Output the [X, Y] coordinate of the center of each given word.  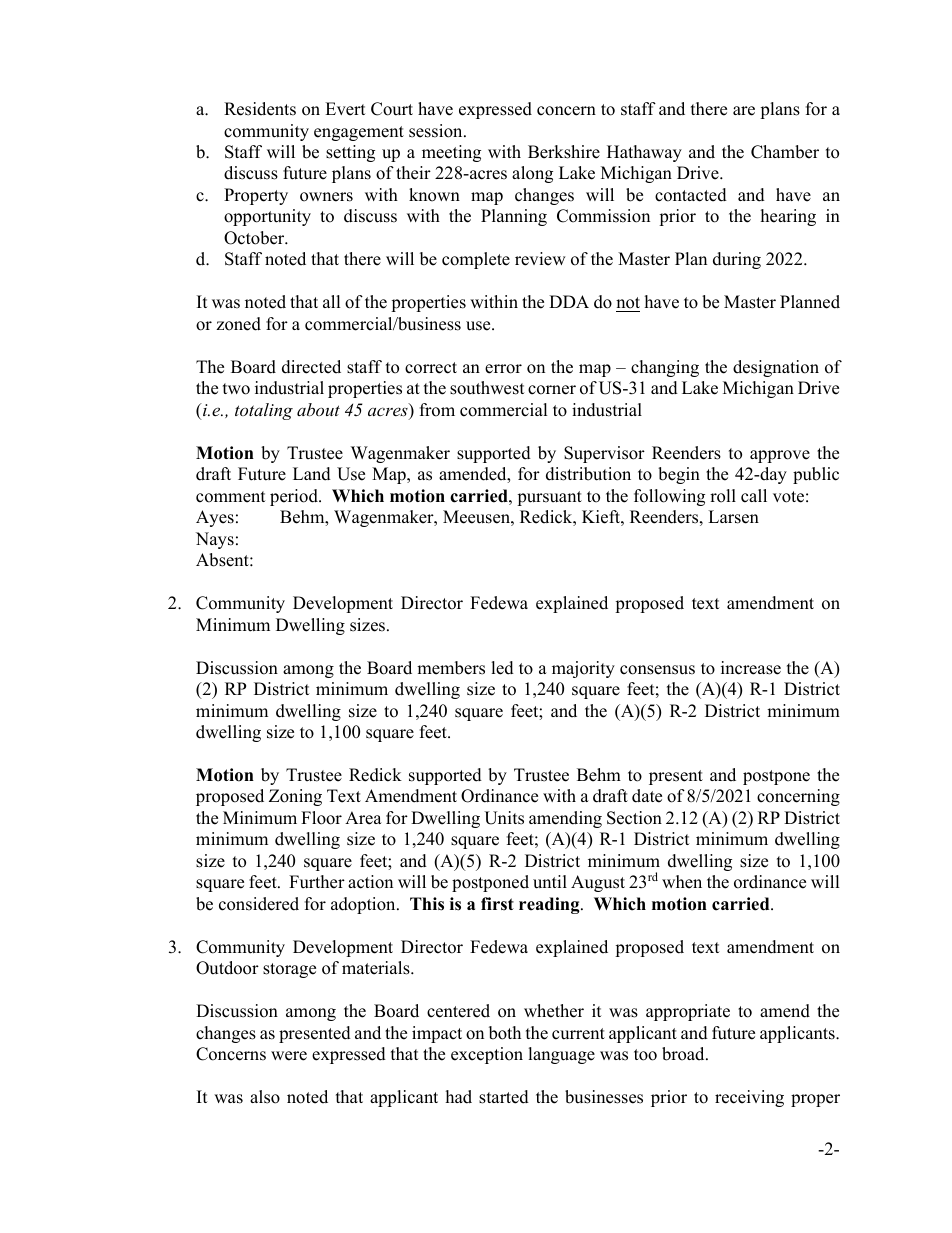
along [532, 174]
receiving [749, 1098]
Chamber [785, 152]
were [289, 1056]
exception [487, 1055]
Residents [260, 109]
